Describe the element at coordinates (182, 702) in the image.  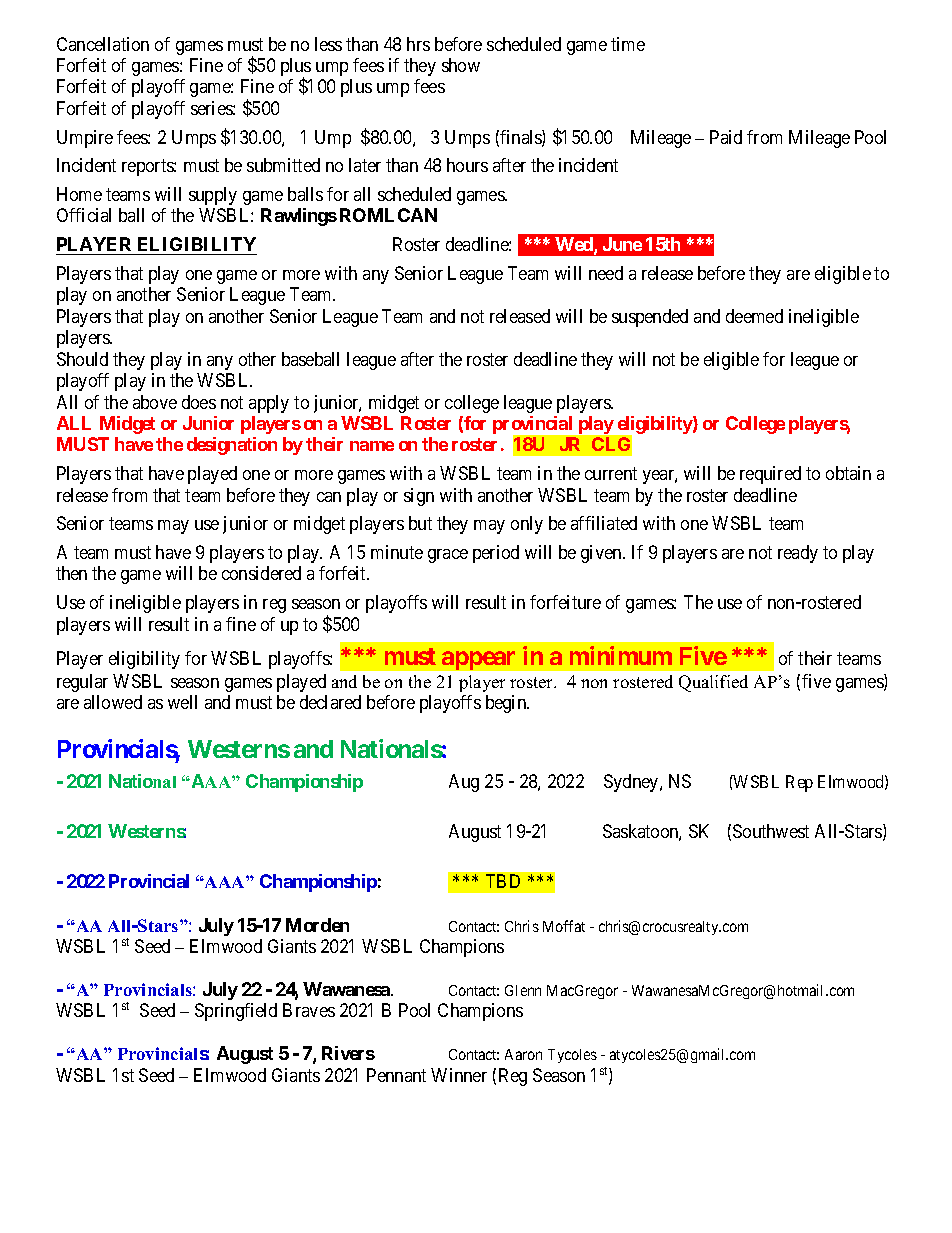
I see `well` at that location.
